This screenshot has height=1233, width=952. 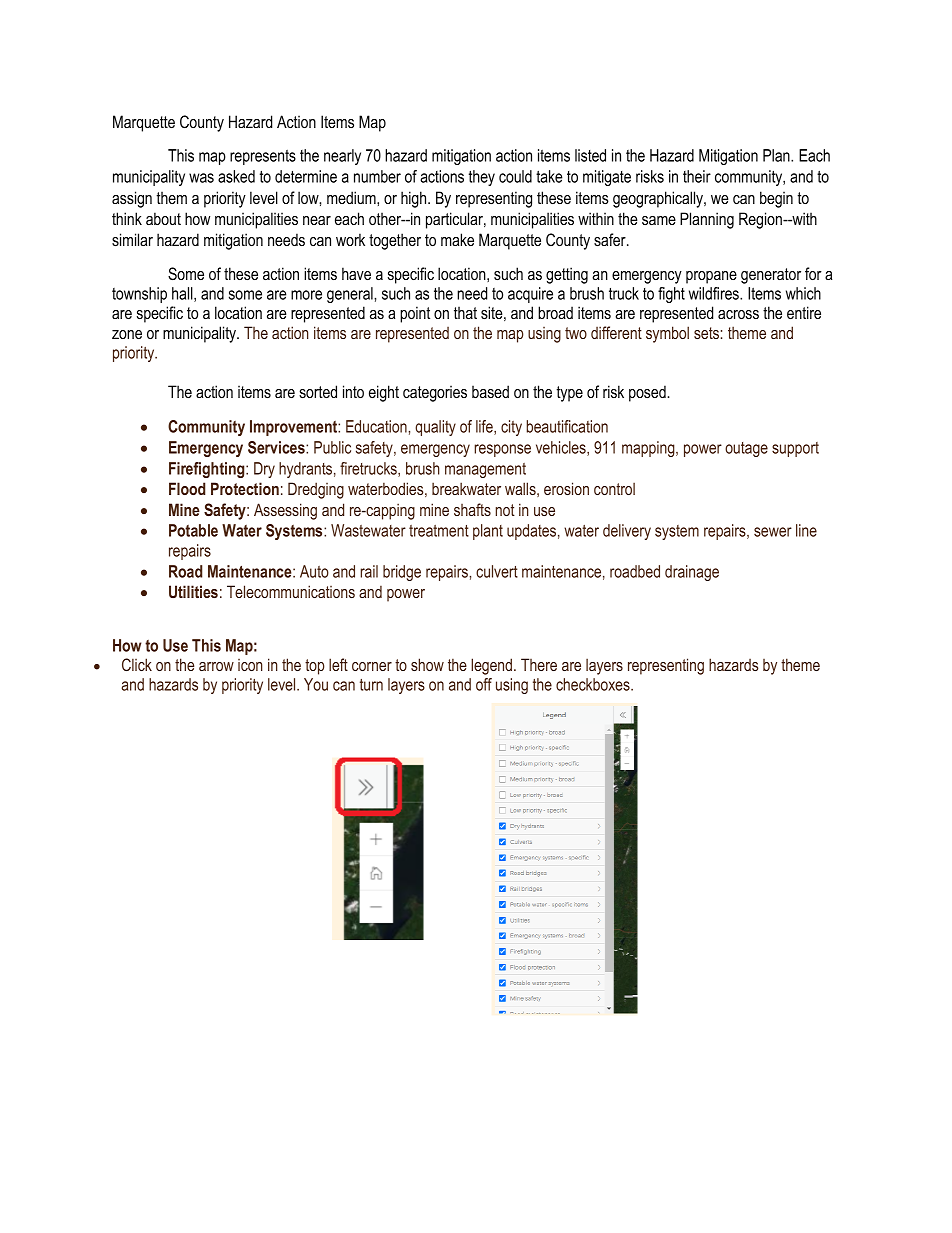 What do you see at coordinates (465, 312) in the screenshot?
I see `that` at bounding box center [465, 312].
